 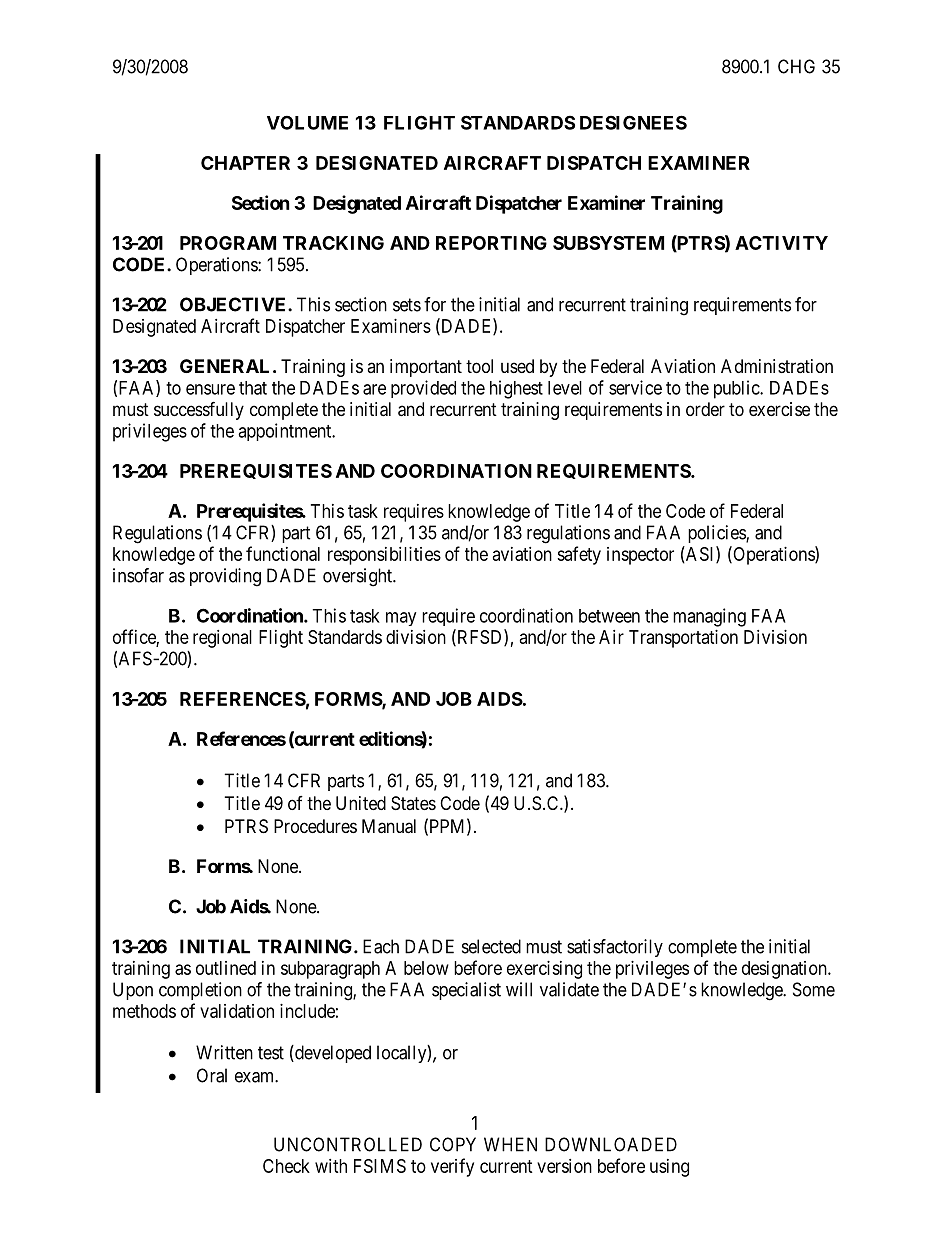 What do you see at coordinates (222, 639) in the screenshot?
I see `regional` at bounding box center [222, 639].
